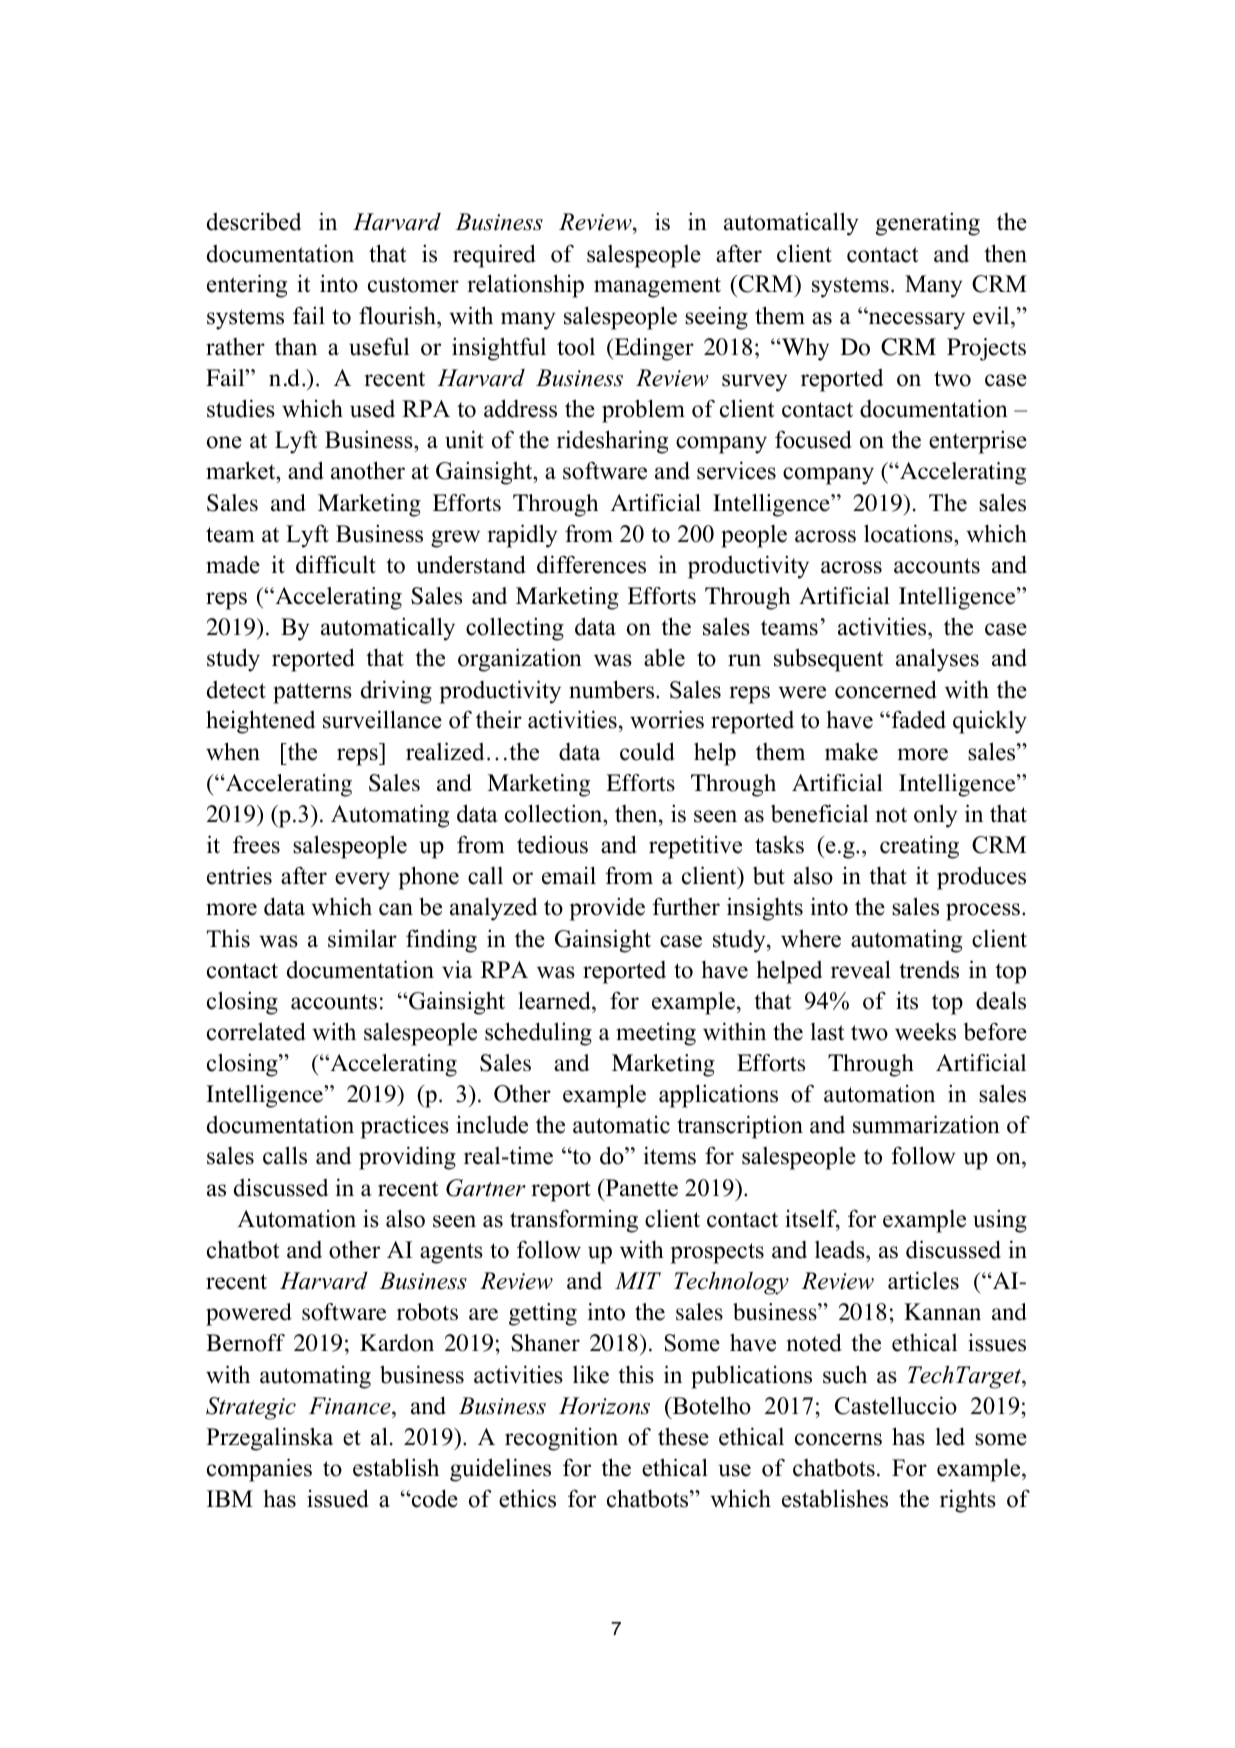  Describe the element at coordinates (923, 1280) in the screenshot. I see `articles` at that location.
